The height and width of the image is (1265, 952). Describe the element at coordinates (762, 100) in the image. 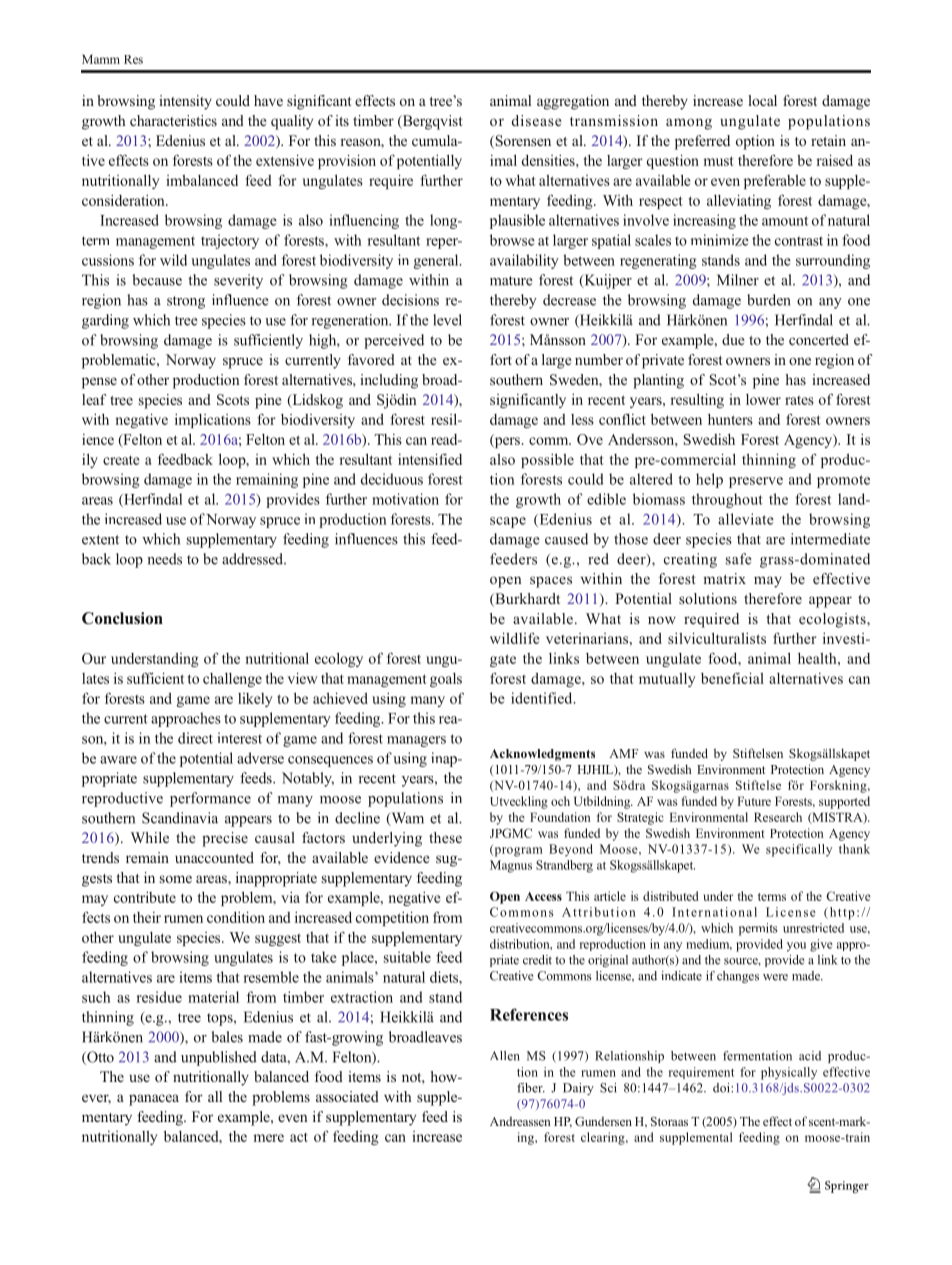

I see `local` at that location.
